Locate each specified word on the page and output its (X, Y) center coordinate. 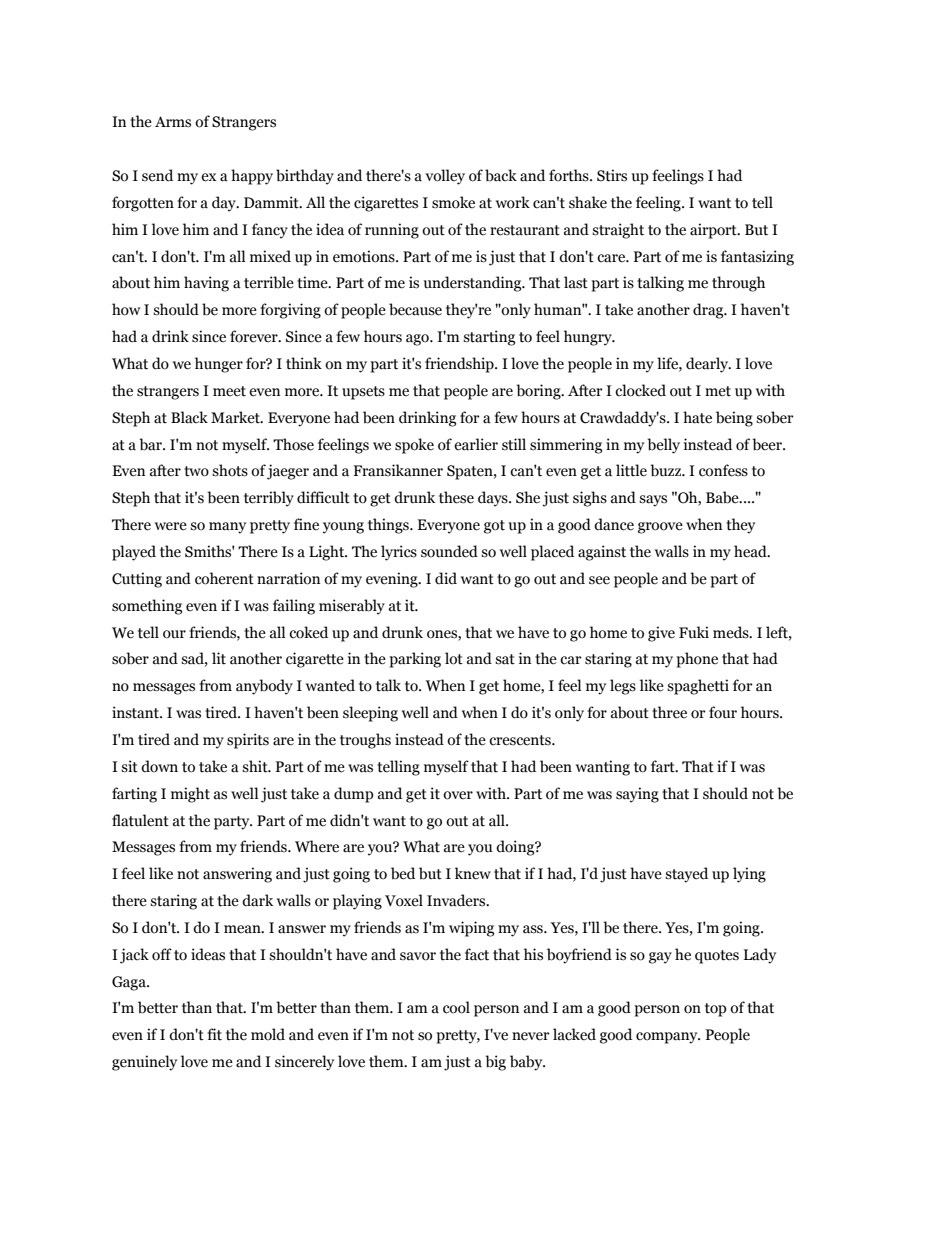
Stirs (612, 175)
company (668, 1038)
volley (445, 177)
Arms (173, 122)
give (661, 634)
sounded (449, 551)
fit (214, 1034)
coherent (224, 578)
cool (456, 1007)
